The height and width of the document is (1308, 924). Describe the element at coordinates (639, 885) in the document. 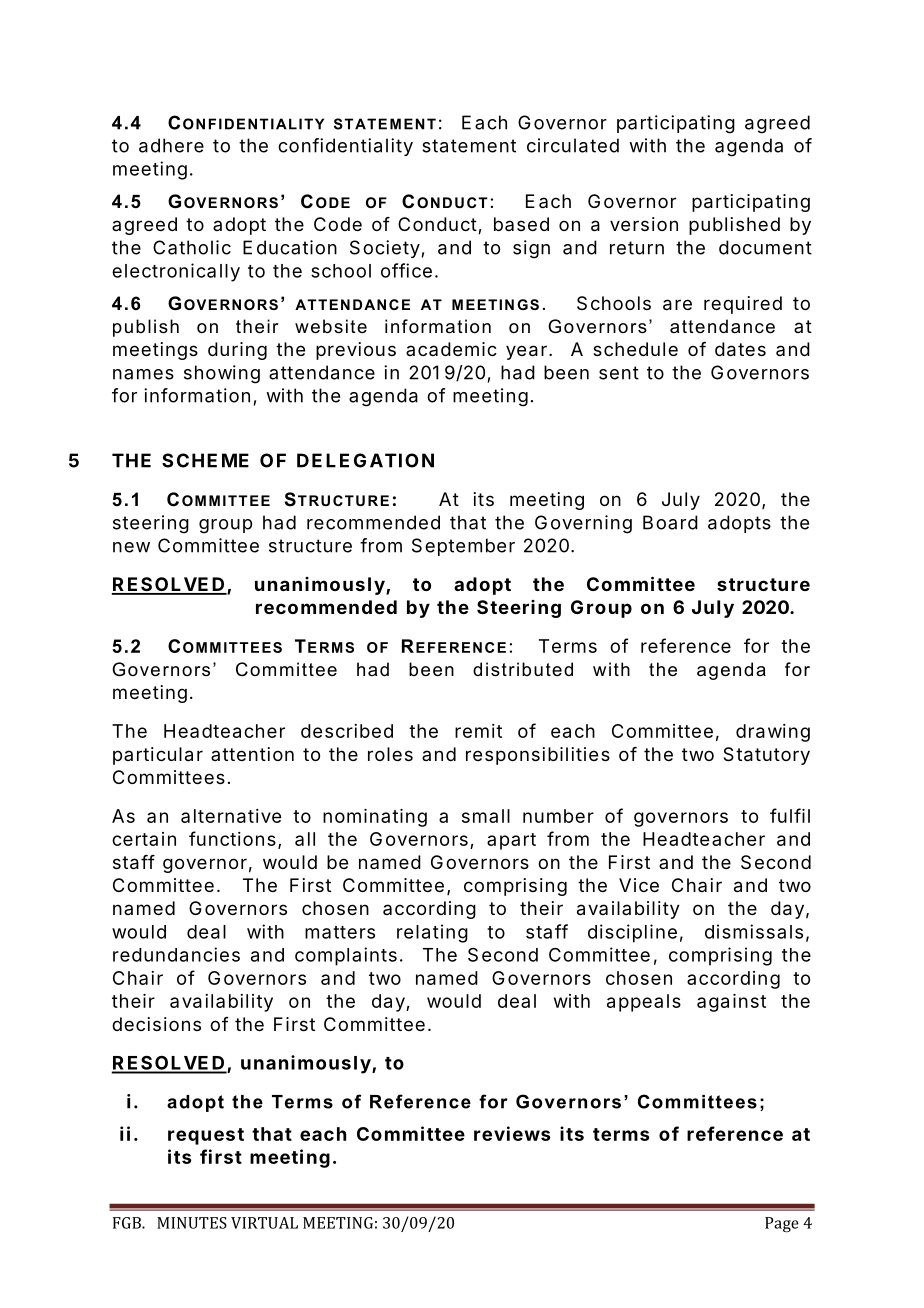

I see `Vice` at that location.
